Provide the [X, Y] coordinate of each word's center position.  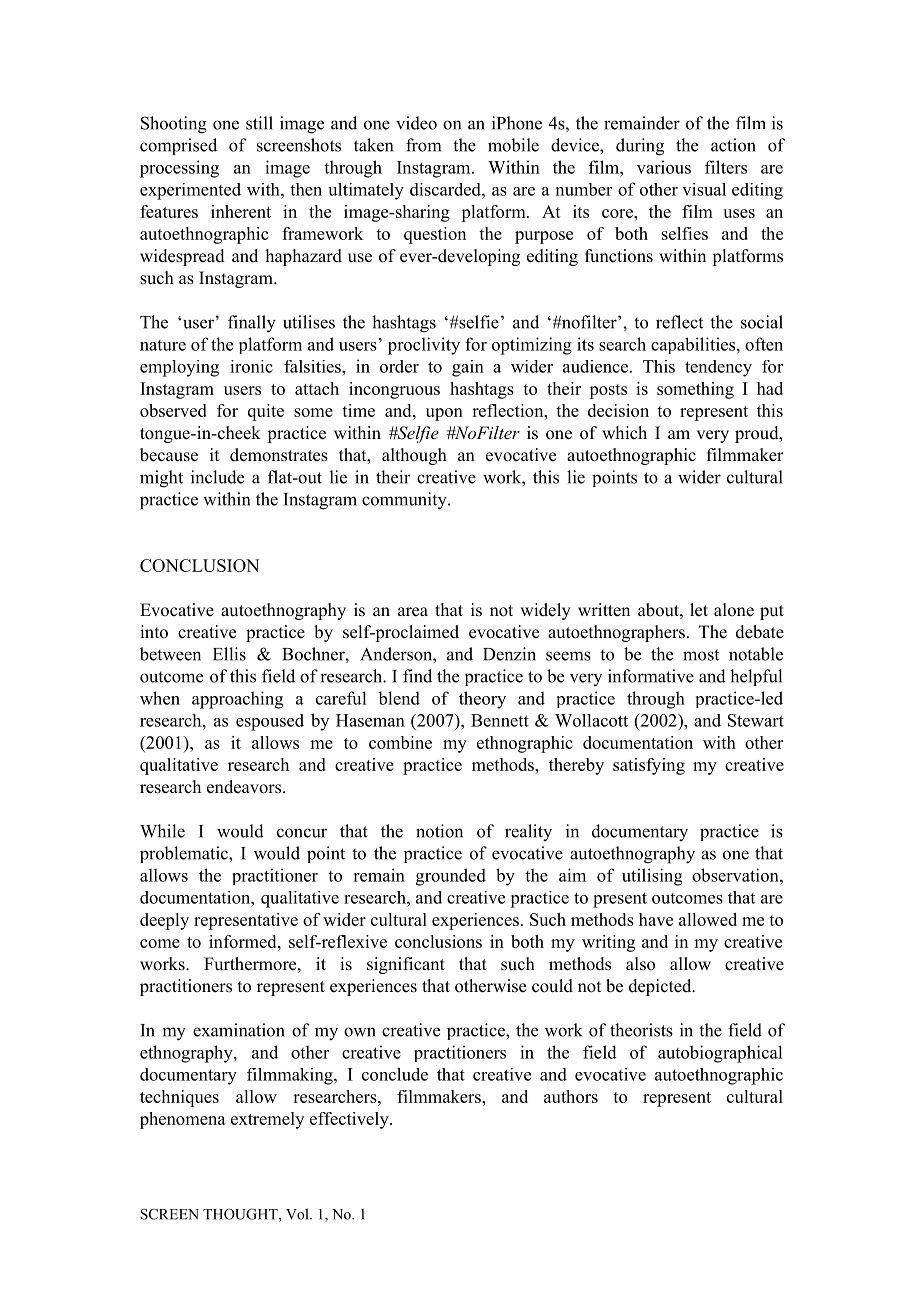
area [413, 612]
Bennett [500, 720]
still [259, 123]
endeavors [244, 787]
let [699, 610]
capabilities [693, 345]
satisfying [649, 766]
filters [726, 167]
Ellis [229, 654]
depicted [661, 987]
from [423, 145]
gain [468, 368]
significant [406, 965]
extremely [267, 1120]
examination [239, 1030]
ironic [251, 366]
